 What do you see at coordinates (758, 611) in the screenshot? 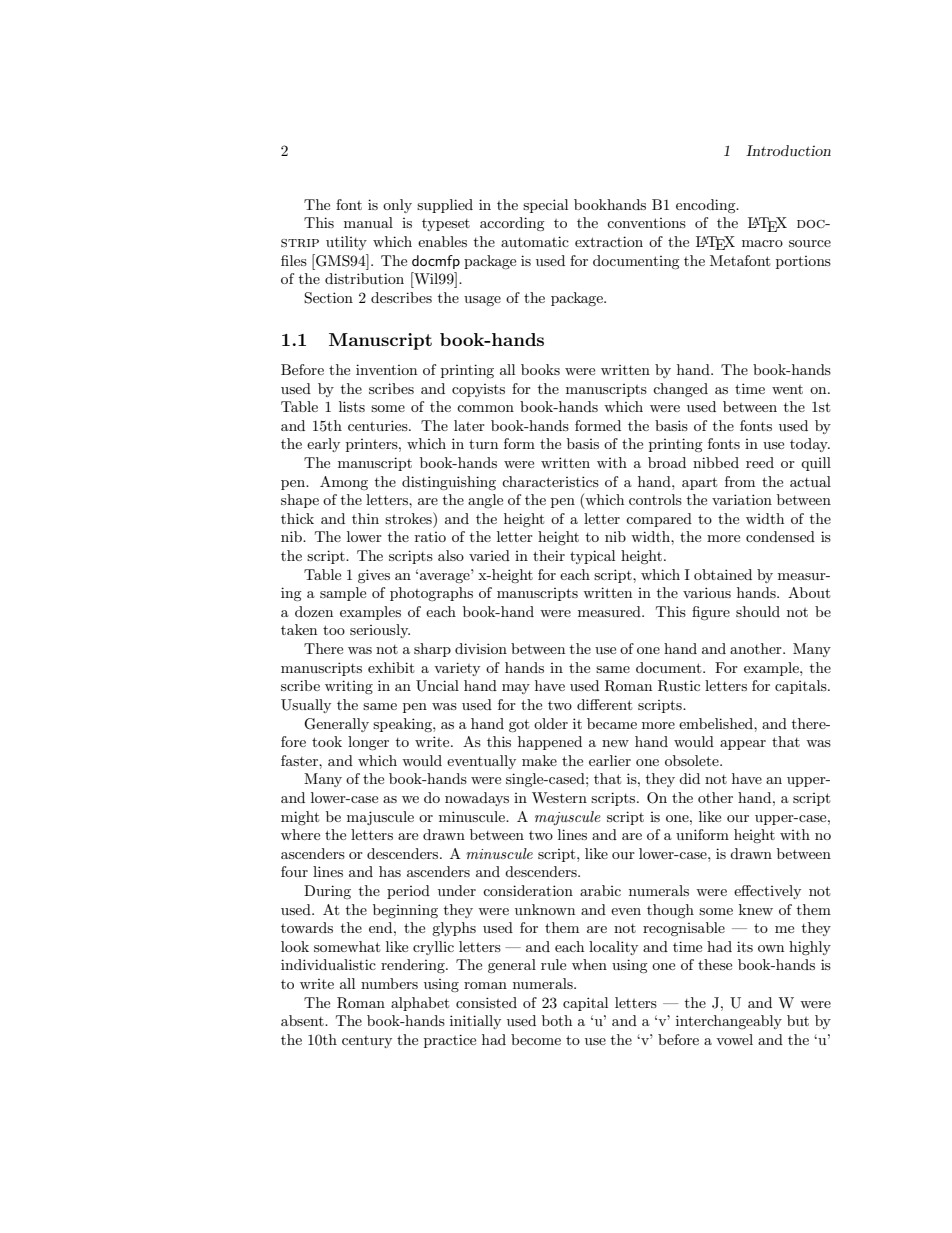
I see `should` at bounding box center [758, 611].
